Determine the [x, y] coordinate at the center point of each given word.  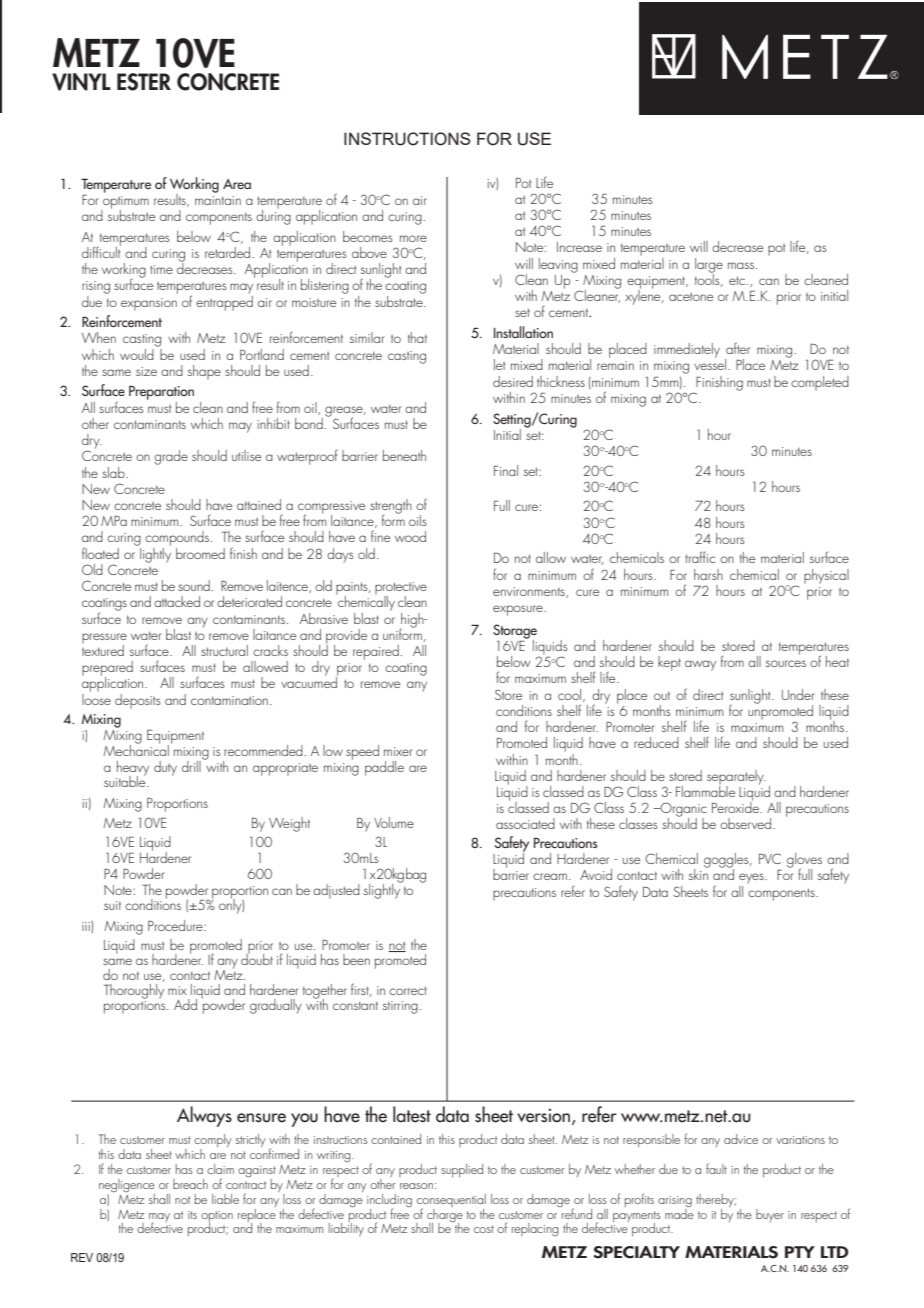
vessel [710, 363]
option [217, 1217]
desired [513, 381]
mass [742, 265]
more [413, 238]
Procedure [176, 925]
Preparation [161, 394]
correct [408, 990]
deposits [138, 701]
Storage [515, 632]
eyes [752, 878]
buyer [770, 1215]
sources [786, 663]
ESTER [144, 82]
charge [445, 1215]
